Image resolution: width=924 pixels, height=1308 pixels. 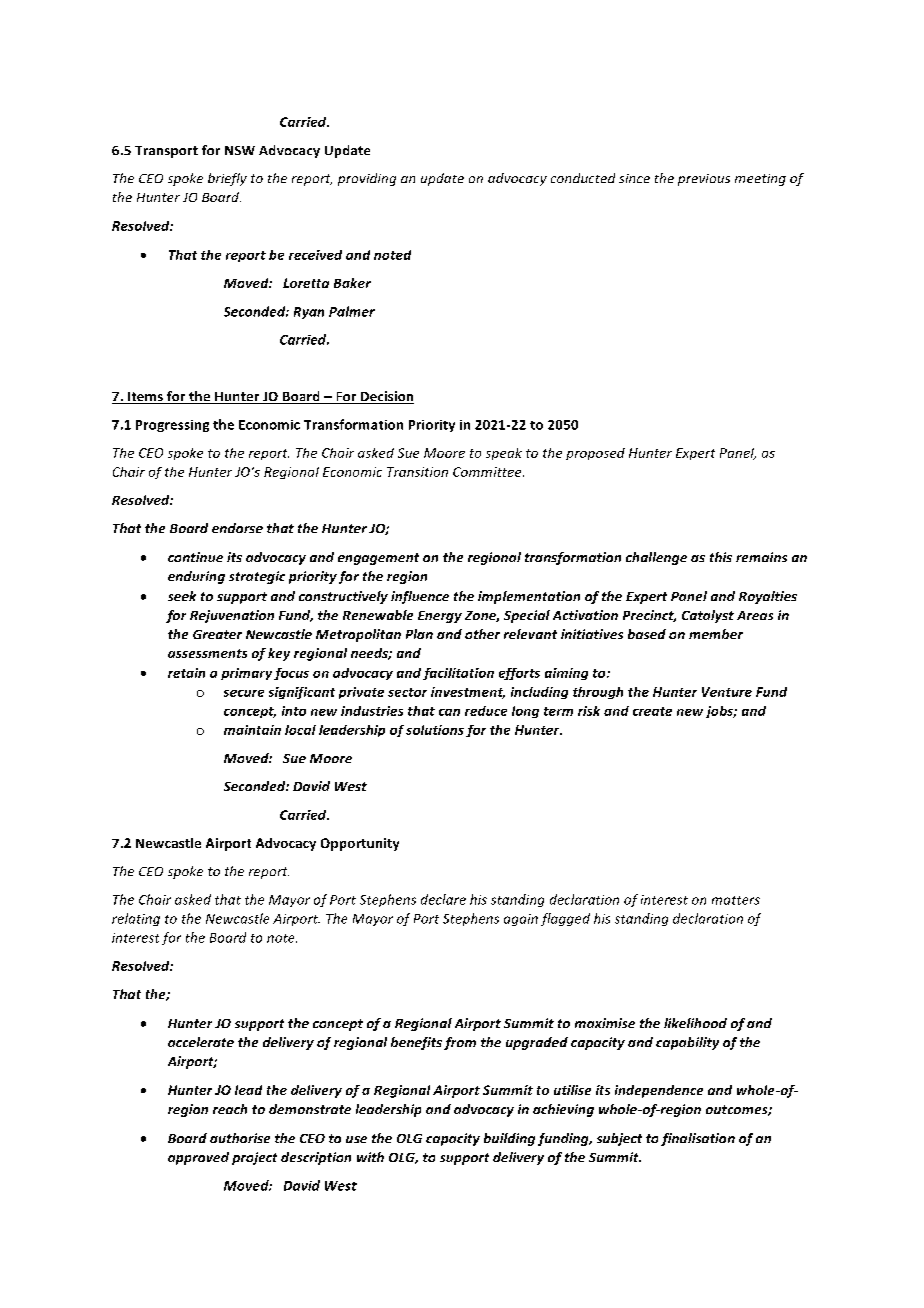 What do you see at coordinates (367, 179) in the screenshot?
I see `providing` at bounding box center [367, 179].
